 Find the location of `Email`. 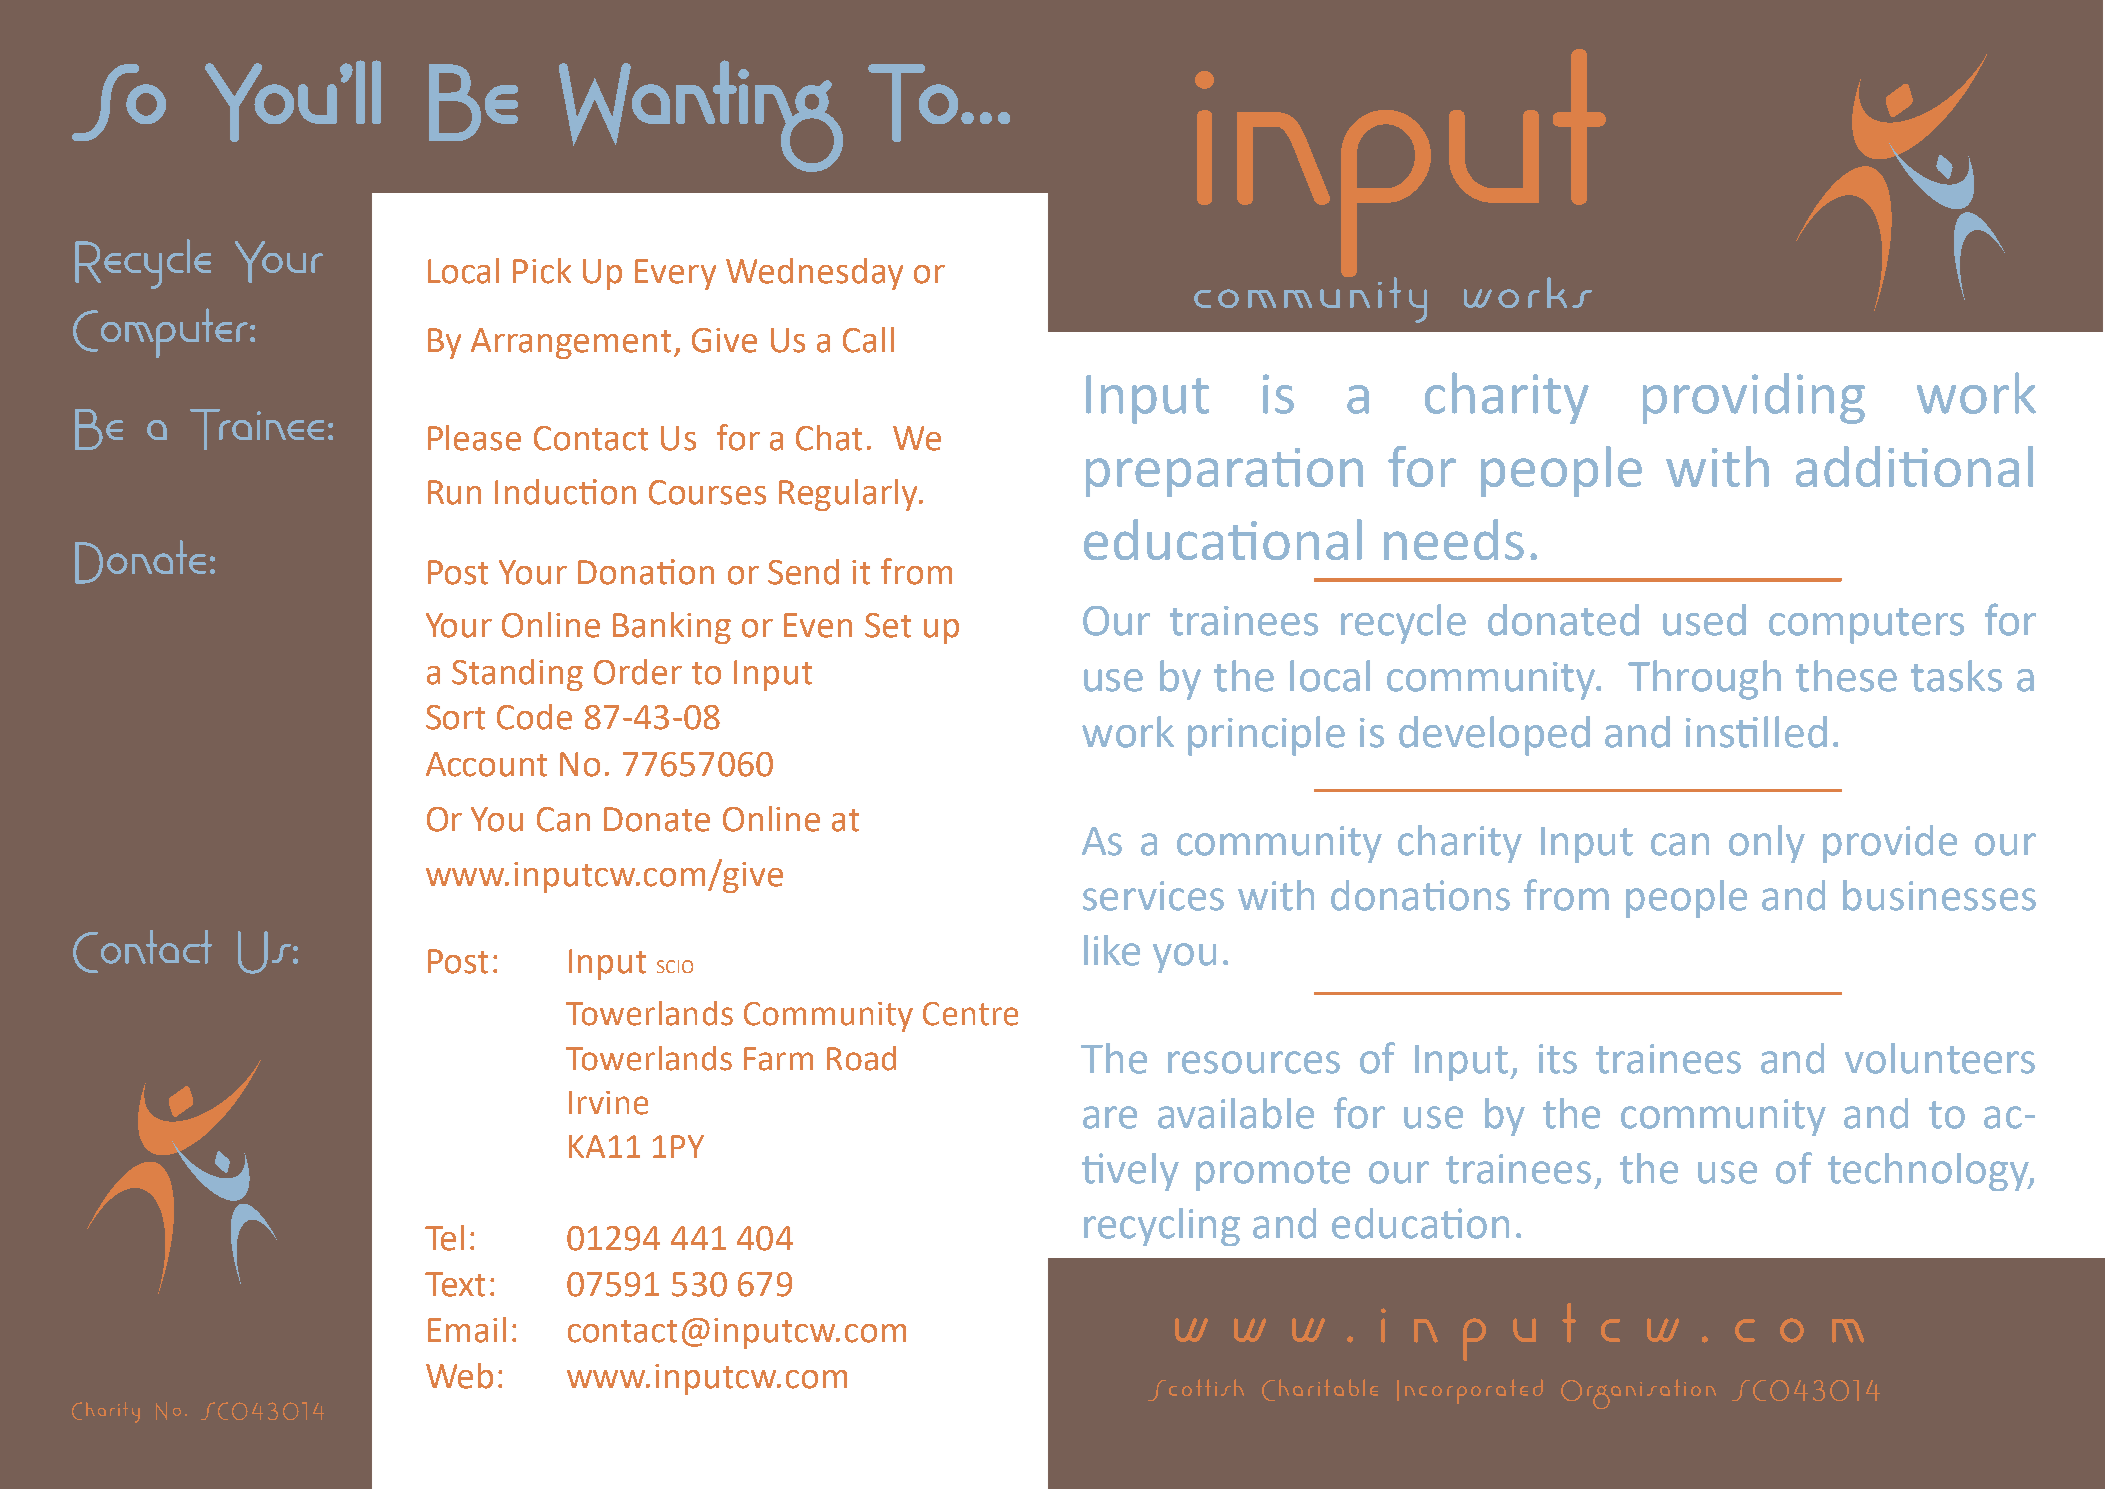

Email is located at coordinates (467, 1330).
